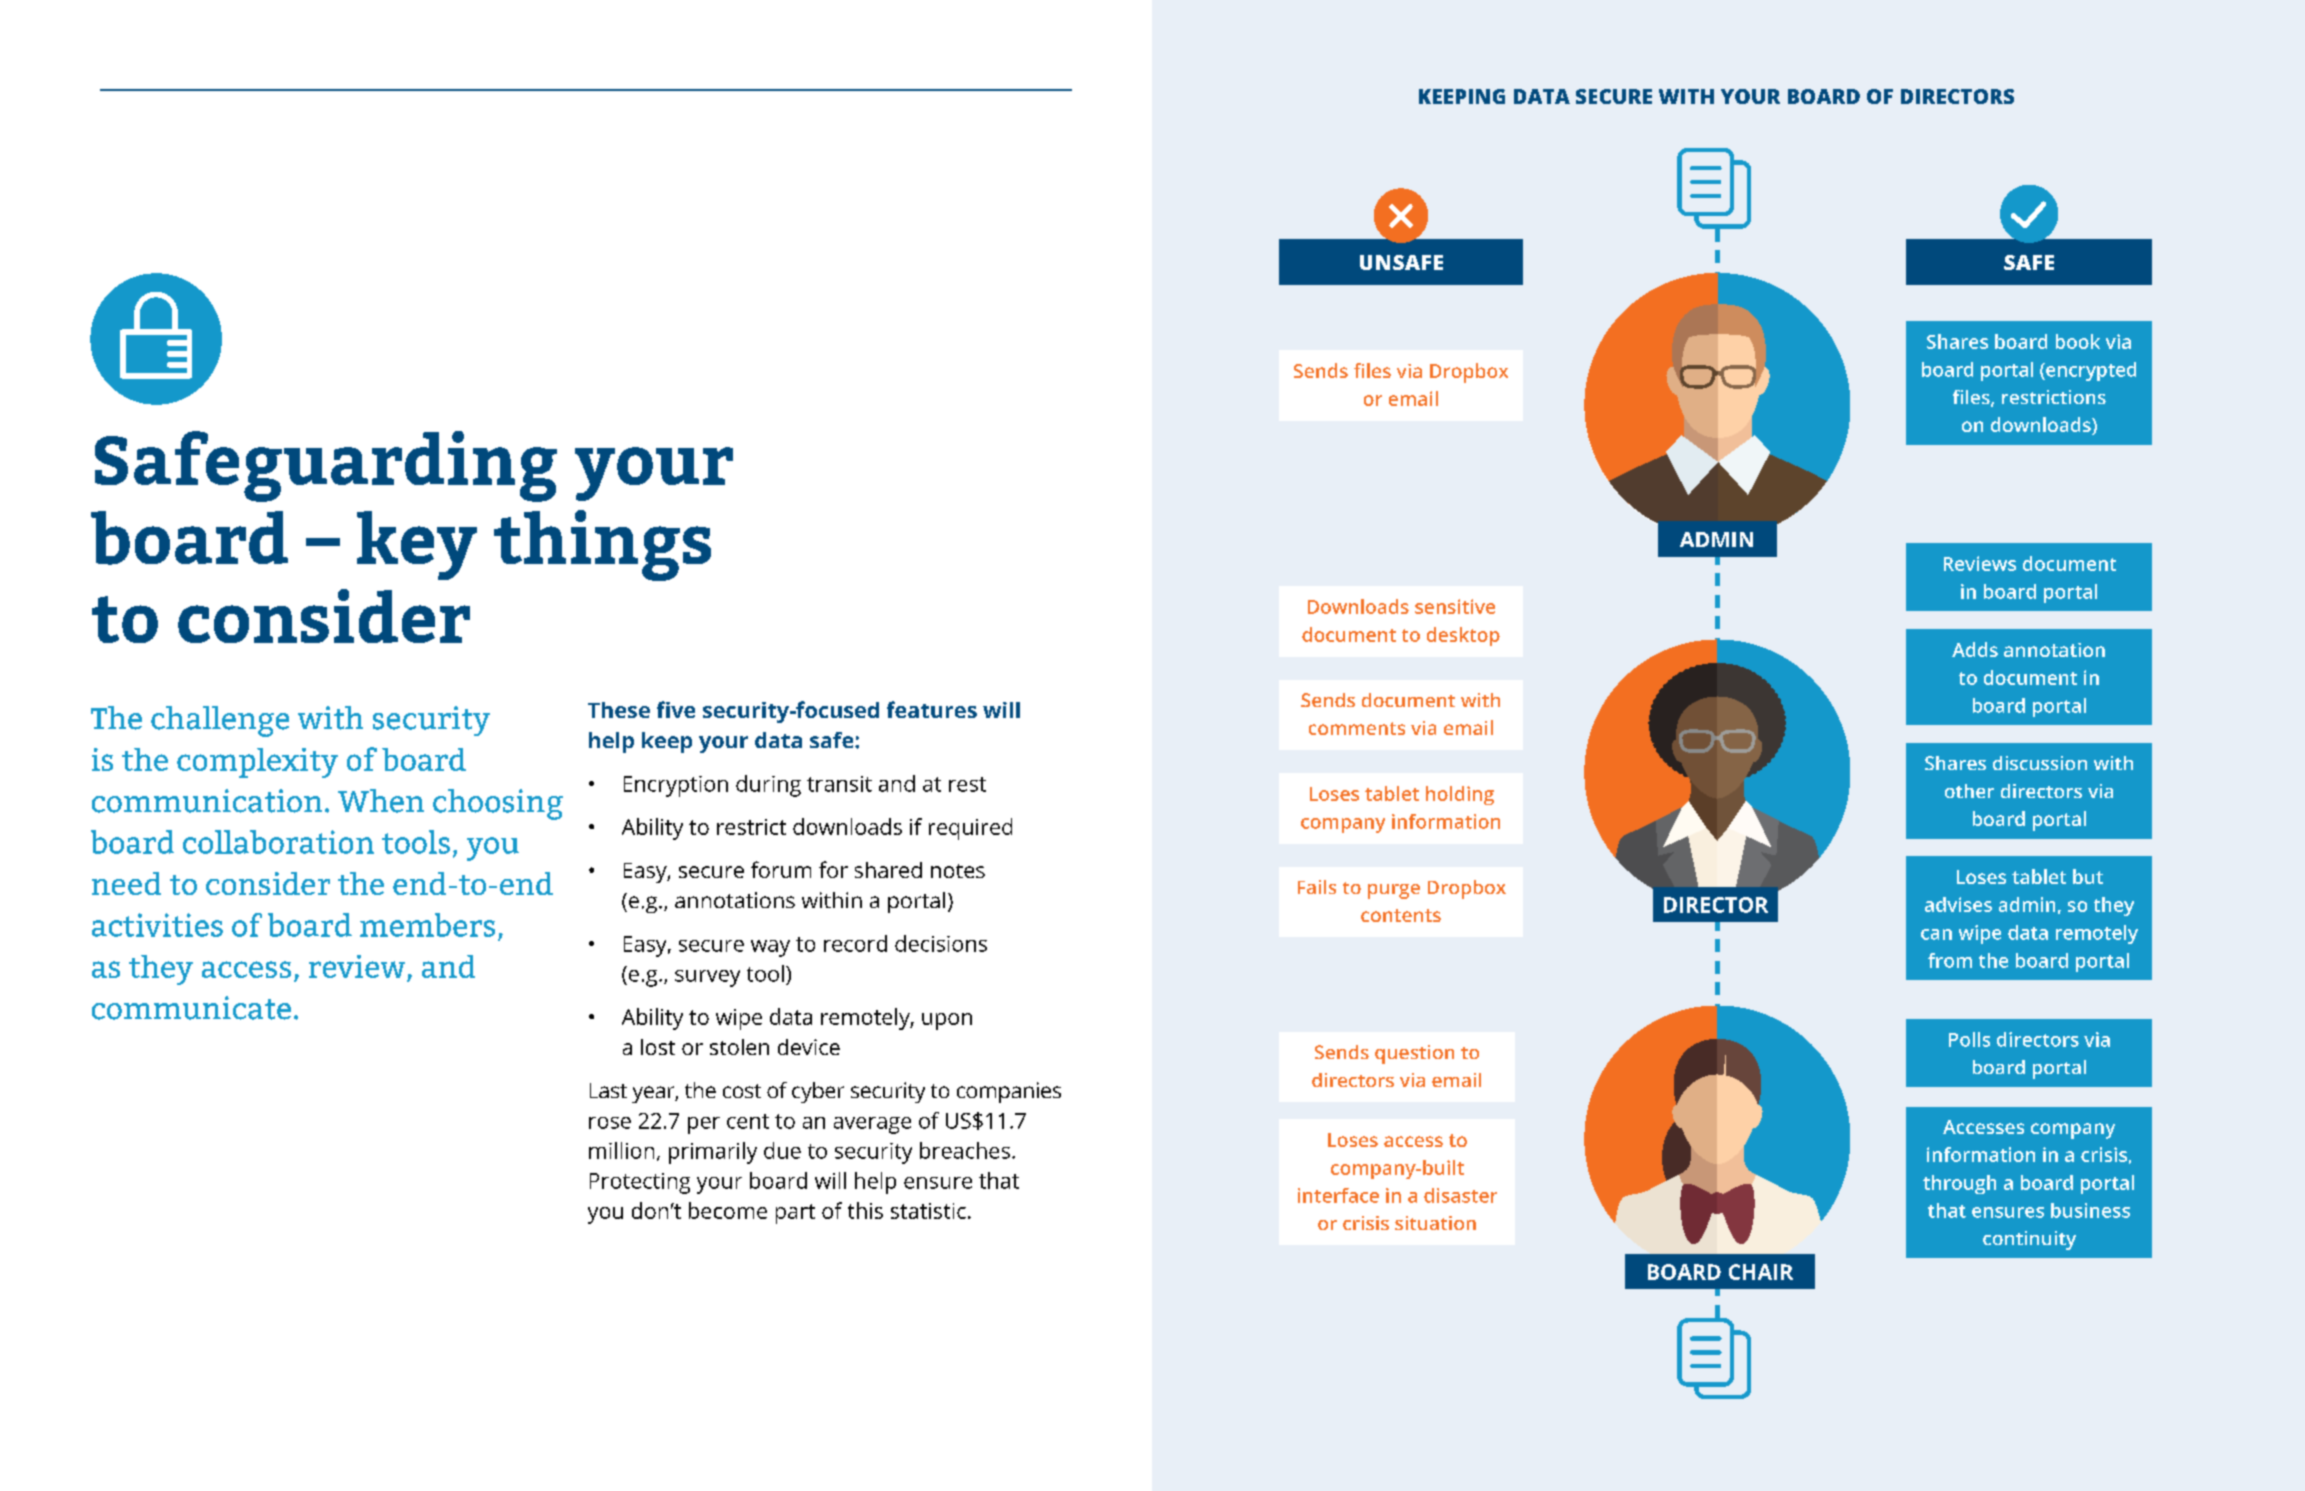 Image resolution: width=2305 pixels, height=1491 pixels. What do you see at coordinates (932, 709) in the document?
I see `features` at bounding box center [932, 709].
